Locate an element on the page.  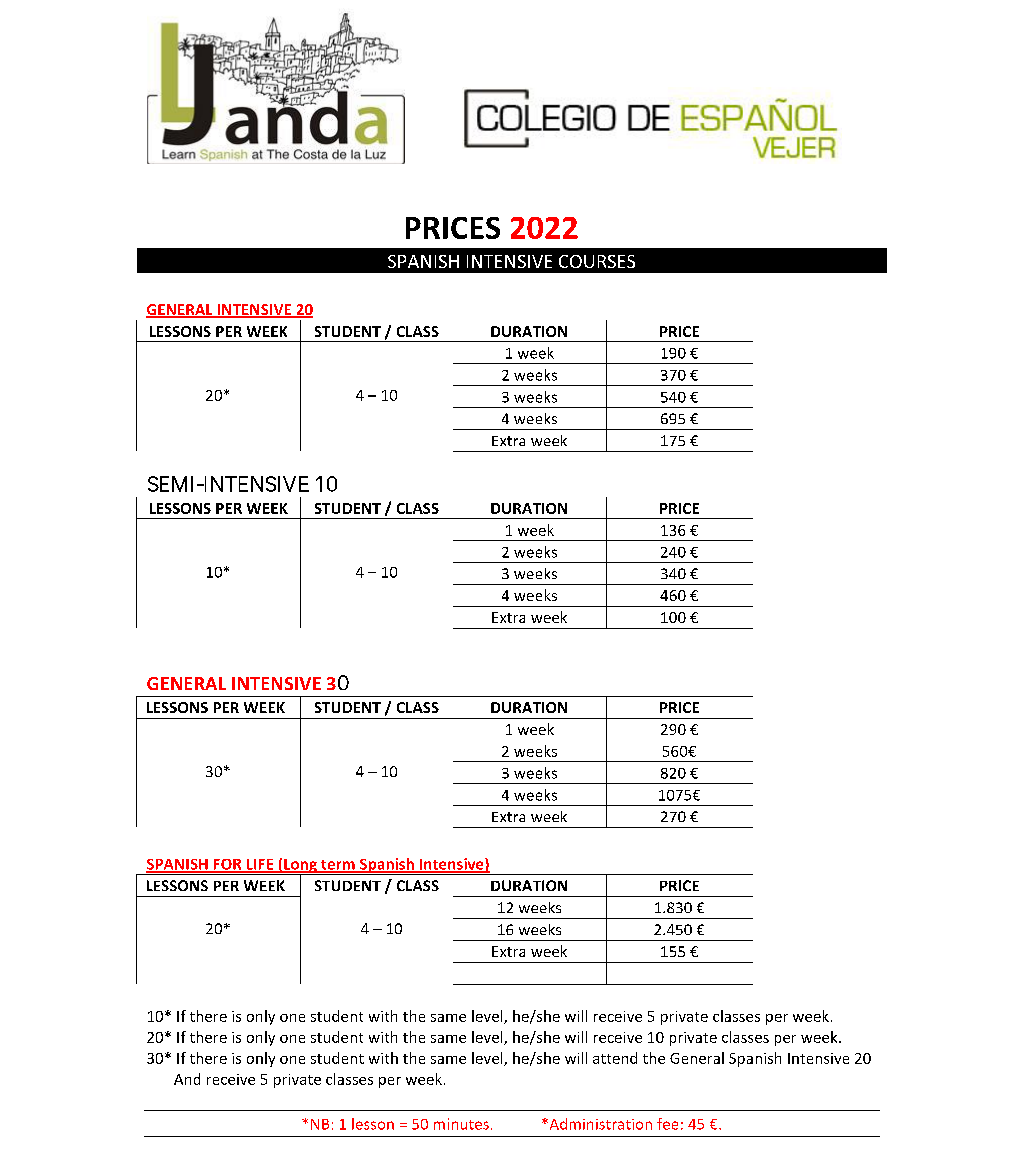
FOR is located at coordinates (227, 865).
